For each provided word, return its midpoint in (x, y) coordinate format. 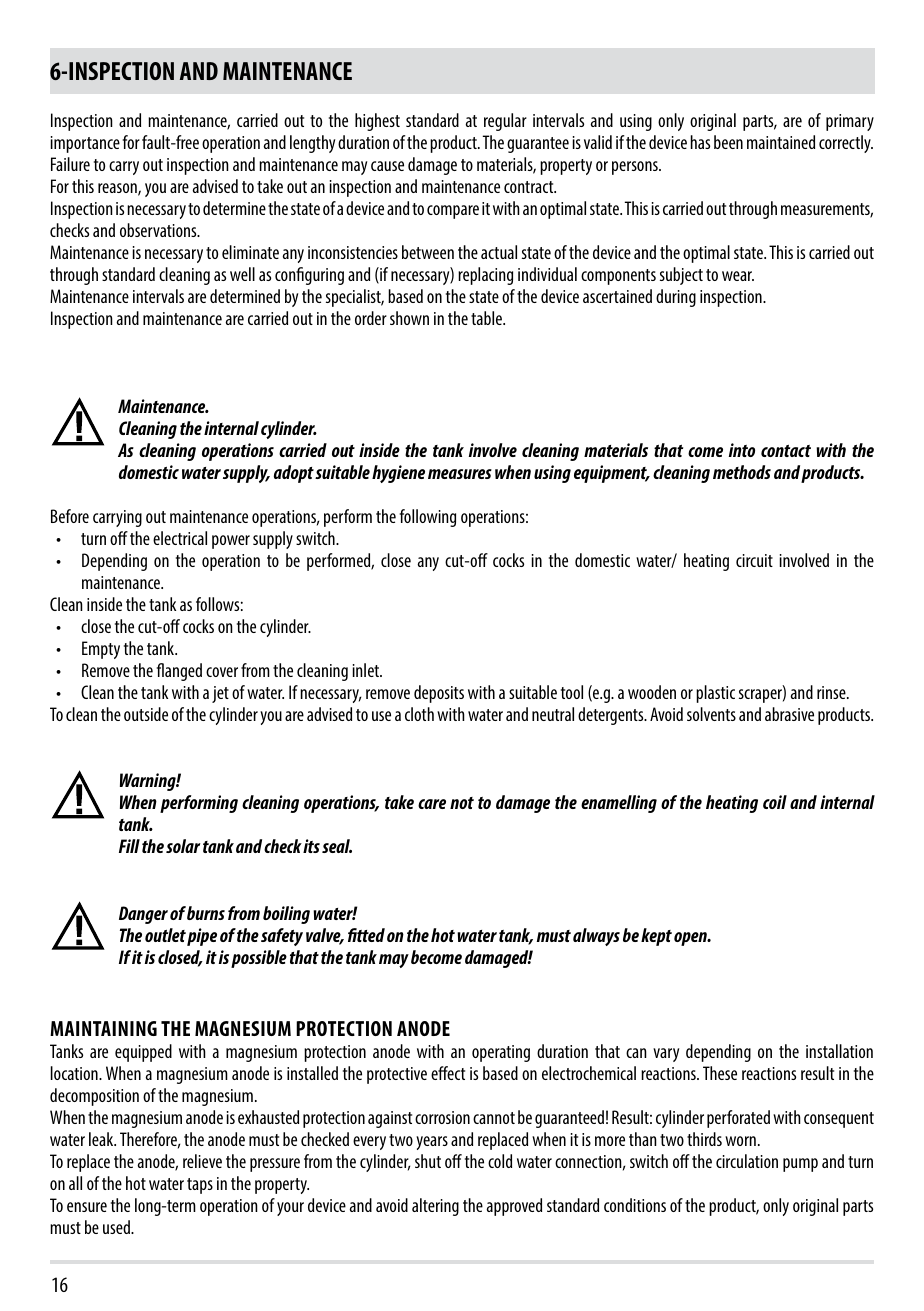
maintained (781, 142)
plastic (715, 694)
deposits (439, 694)
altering (435, 1207)
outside (146, 714)
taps (200, 1186)
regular (505, 122)
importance (85, 144)
